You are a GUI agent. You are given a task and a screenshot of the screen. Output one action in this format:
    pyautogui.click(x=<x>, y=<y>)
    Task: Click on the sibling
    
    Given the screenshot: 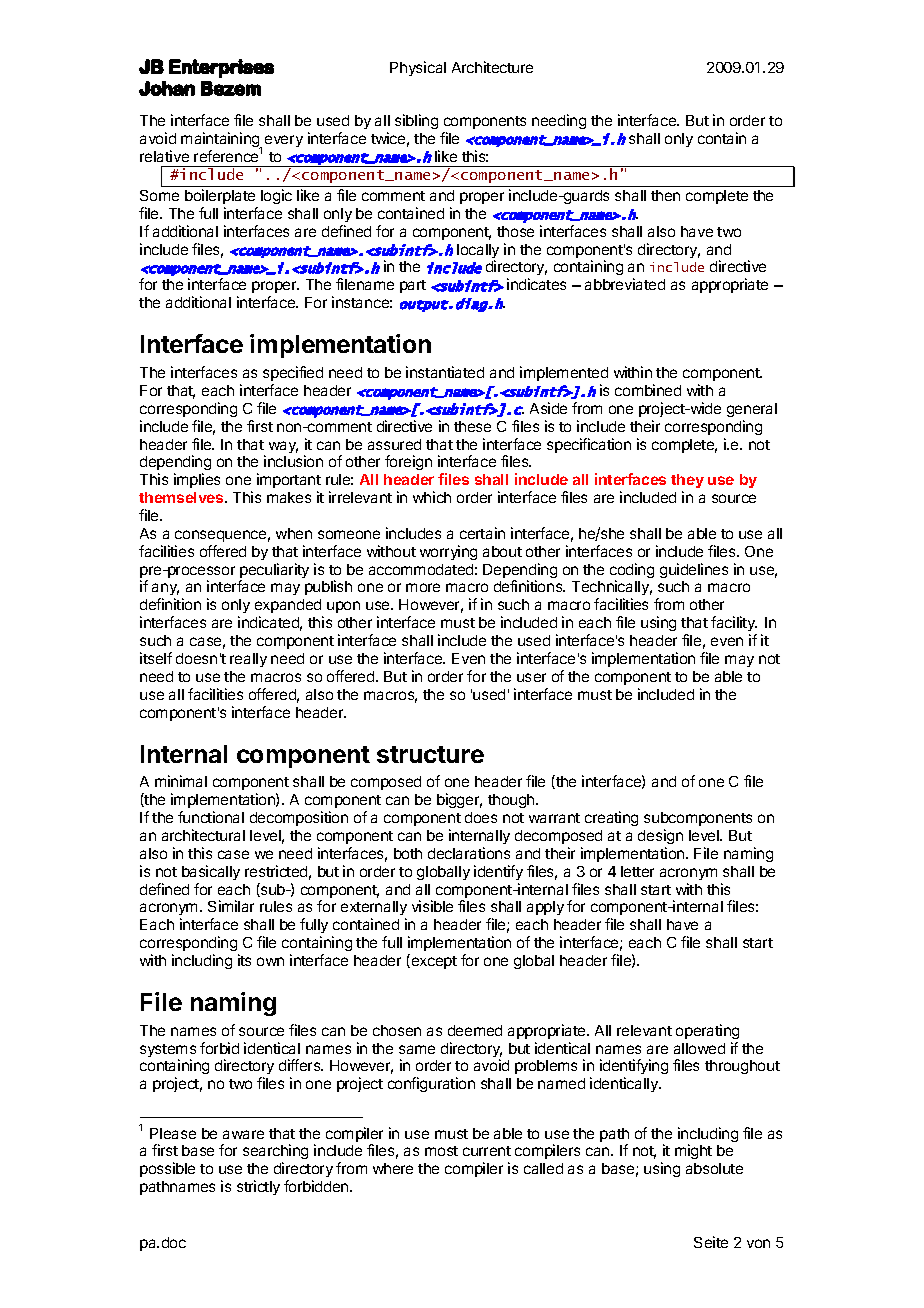 What is the action you would take?
    pyautogui.click(x=416, y=121)
